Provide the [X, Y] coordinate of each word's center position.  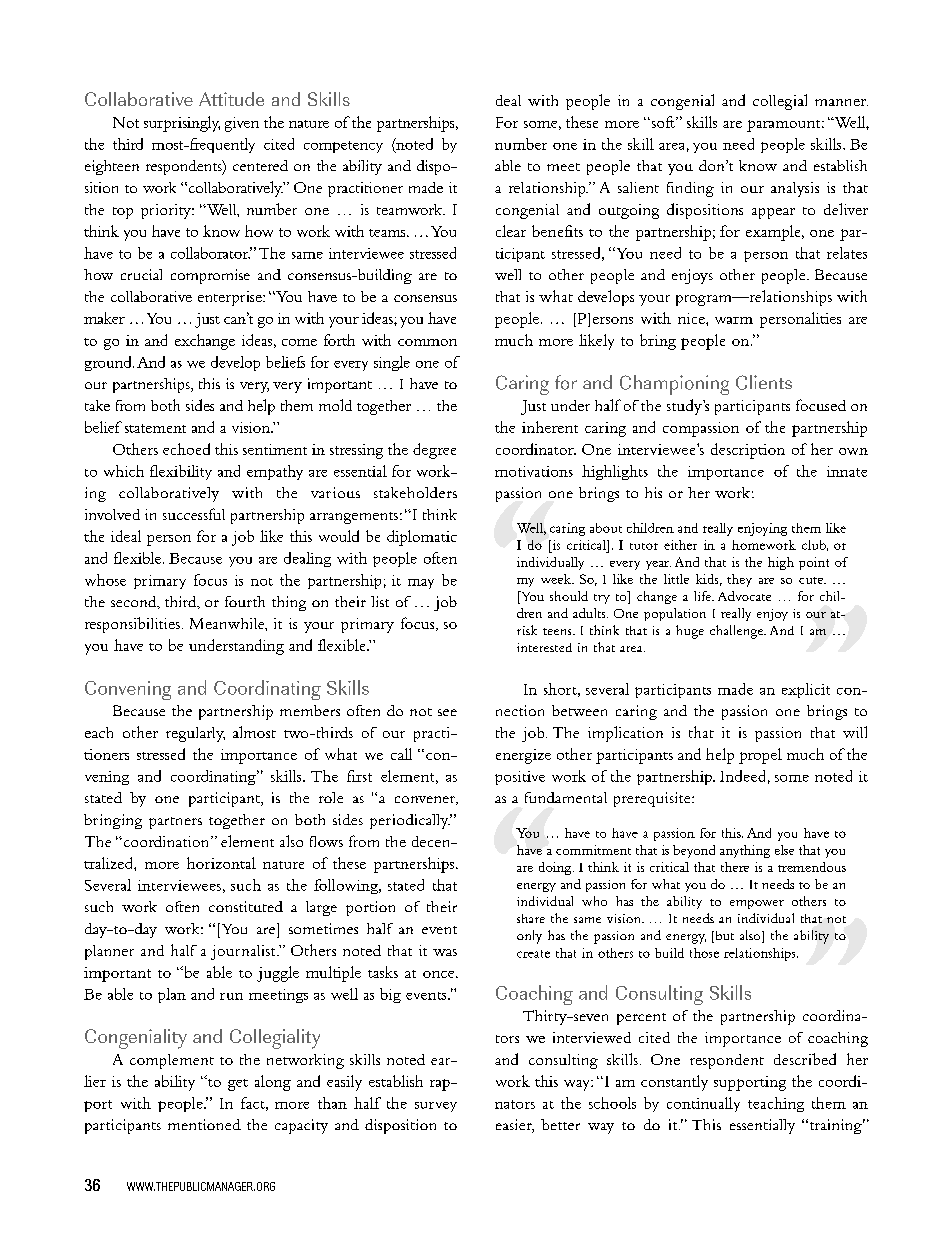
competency [343, 147]
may [421, 584]
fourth [245, 601]
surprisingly [182, 124]
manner [841, 102]
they [739, 580]
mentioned [204, 1124]
